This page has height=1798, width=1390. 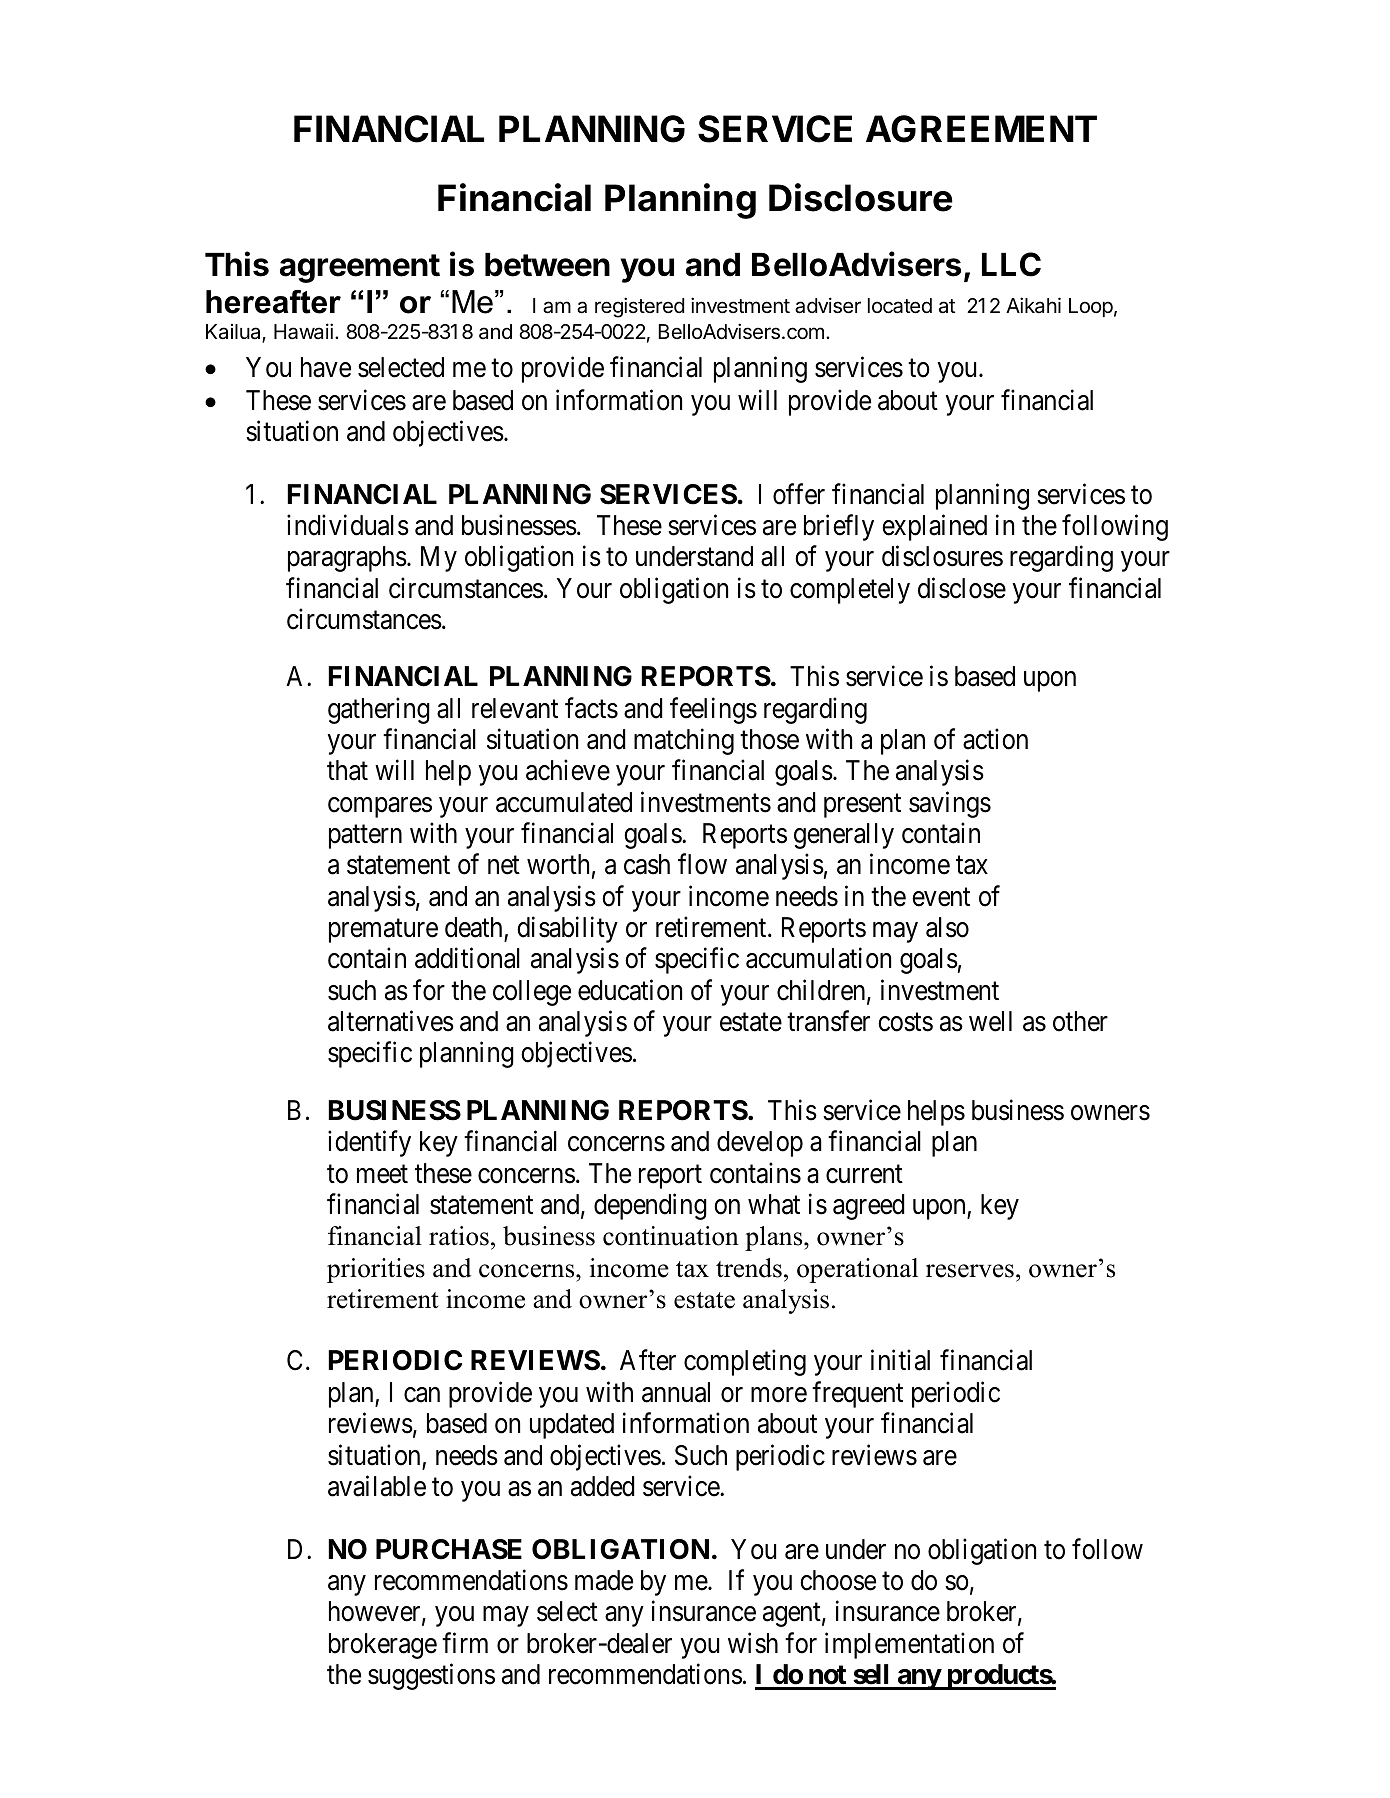 I want to click on registered, so click(x=639, y=307).
